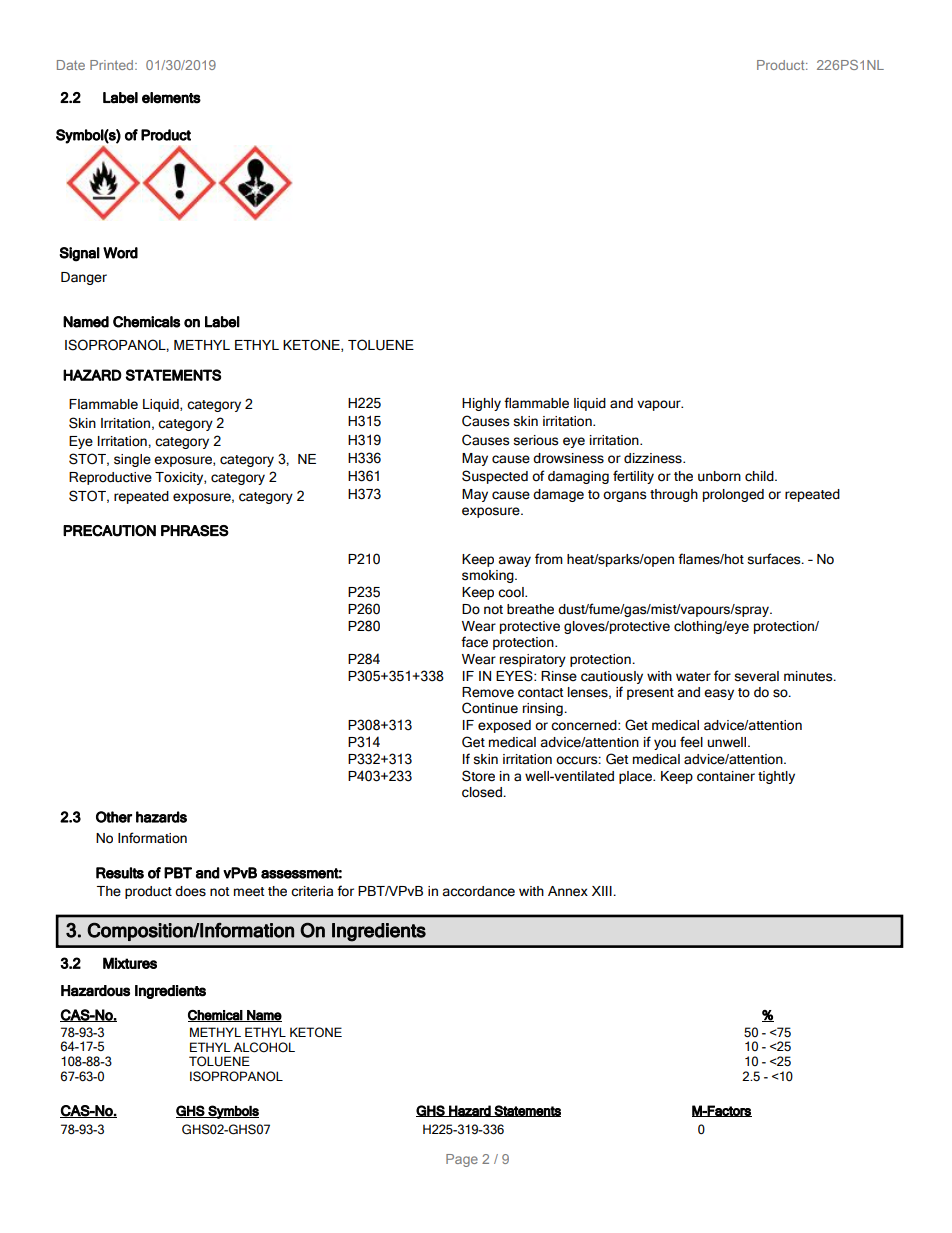  Describe the element at coordinates (726, 776) in the page. I see `container` at that location.
